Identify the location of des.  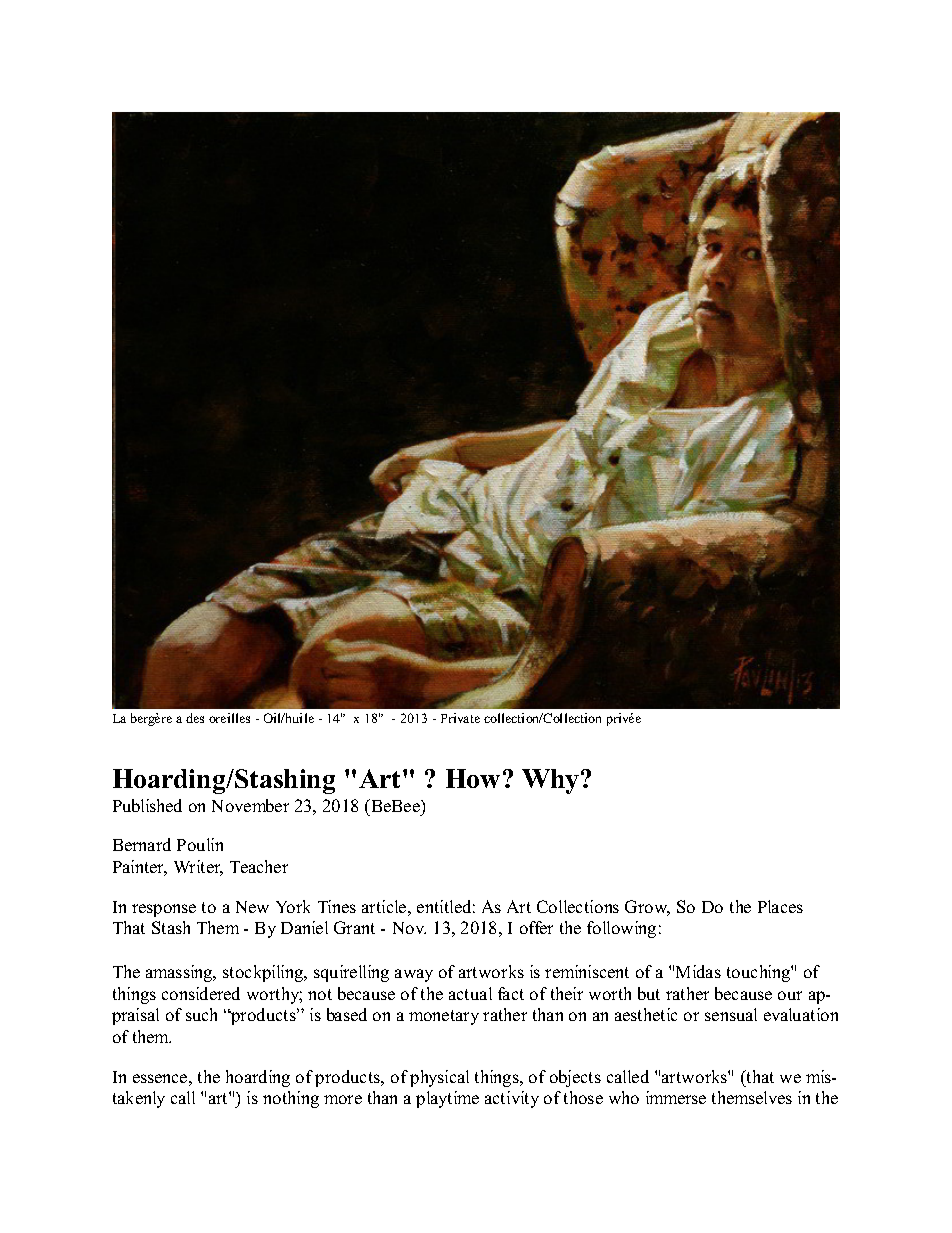
(195, 718).
